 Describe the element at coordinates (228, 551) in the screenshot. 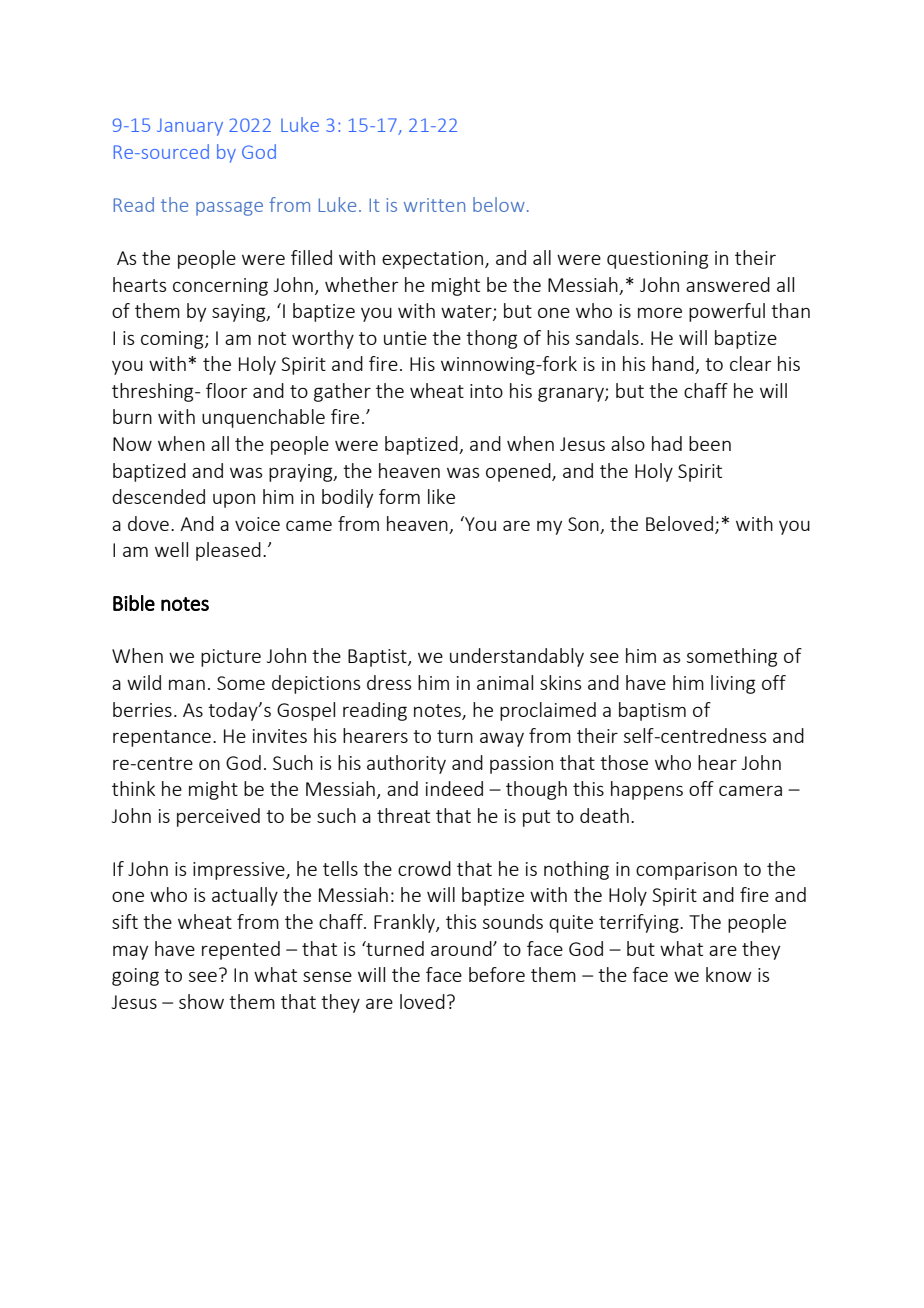

I see `pleased` at that location.
